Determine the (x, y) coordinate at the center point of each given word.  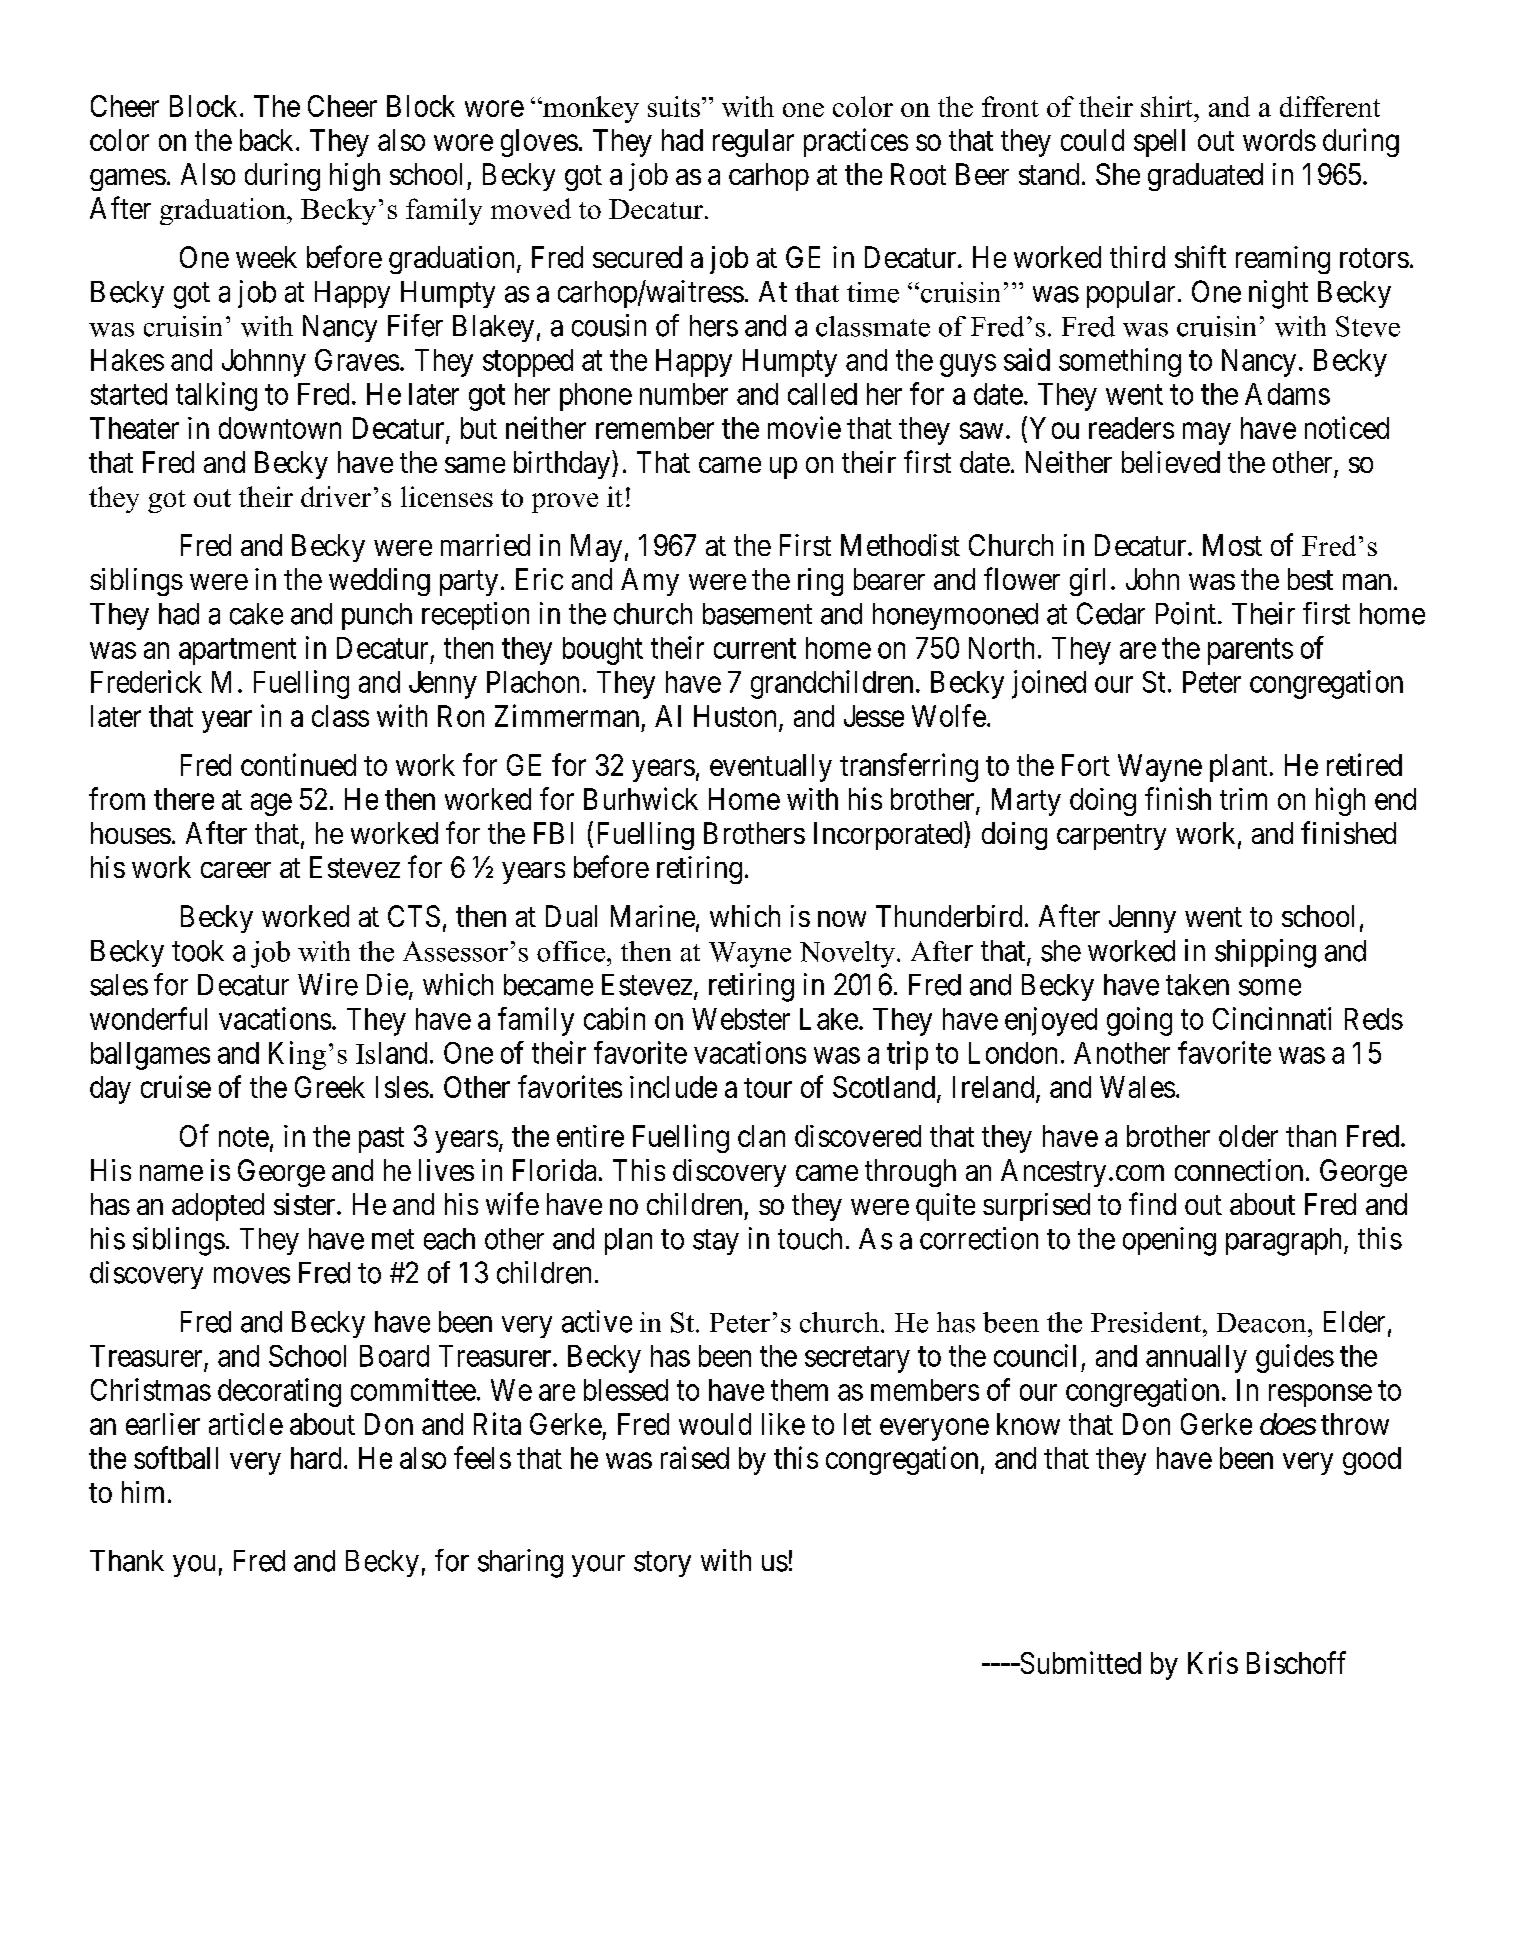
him (143, 1492)
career (236, 870)
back (268, 140)
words (1279, 140)
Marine (653, 916)
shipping (1265, 953)
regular (753, 143)
